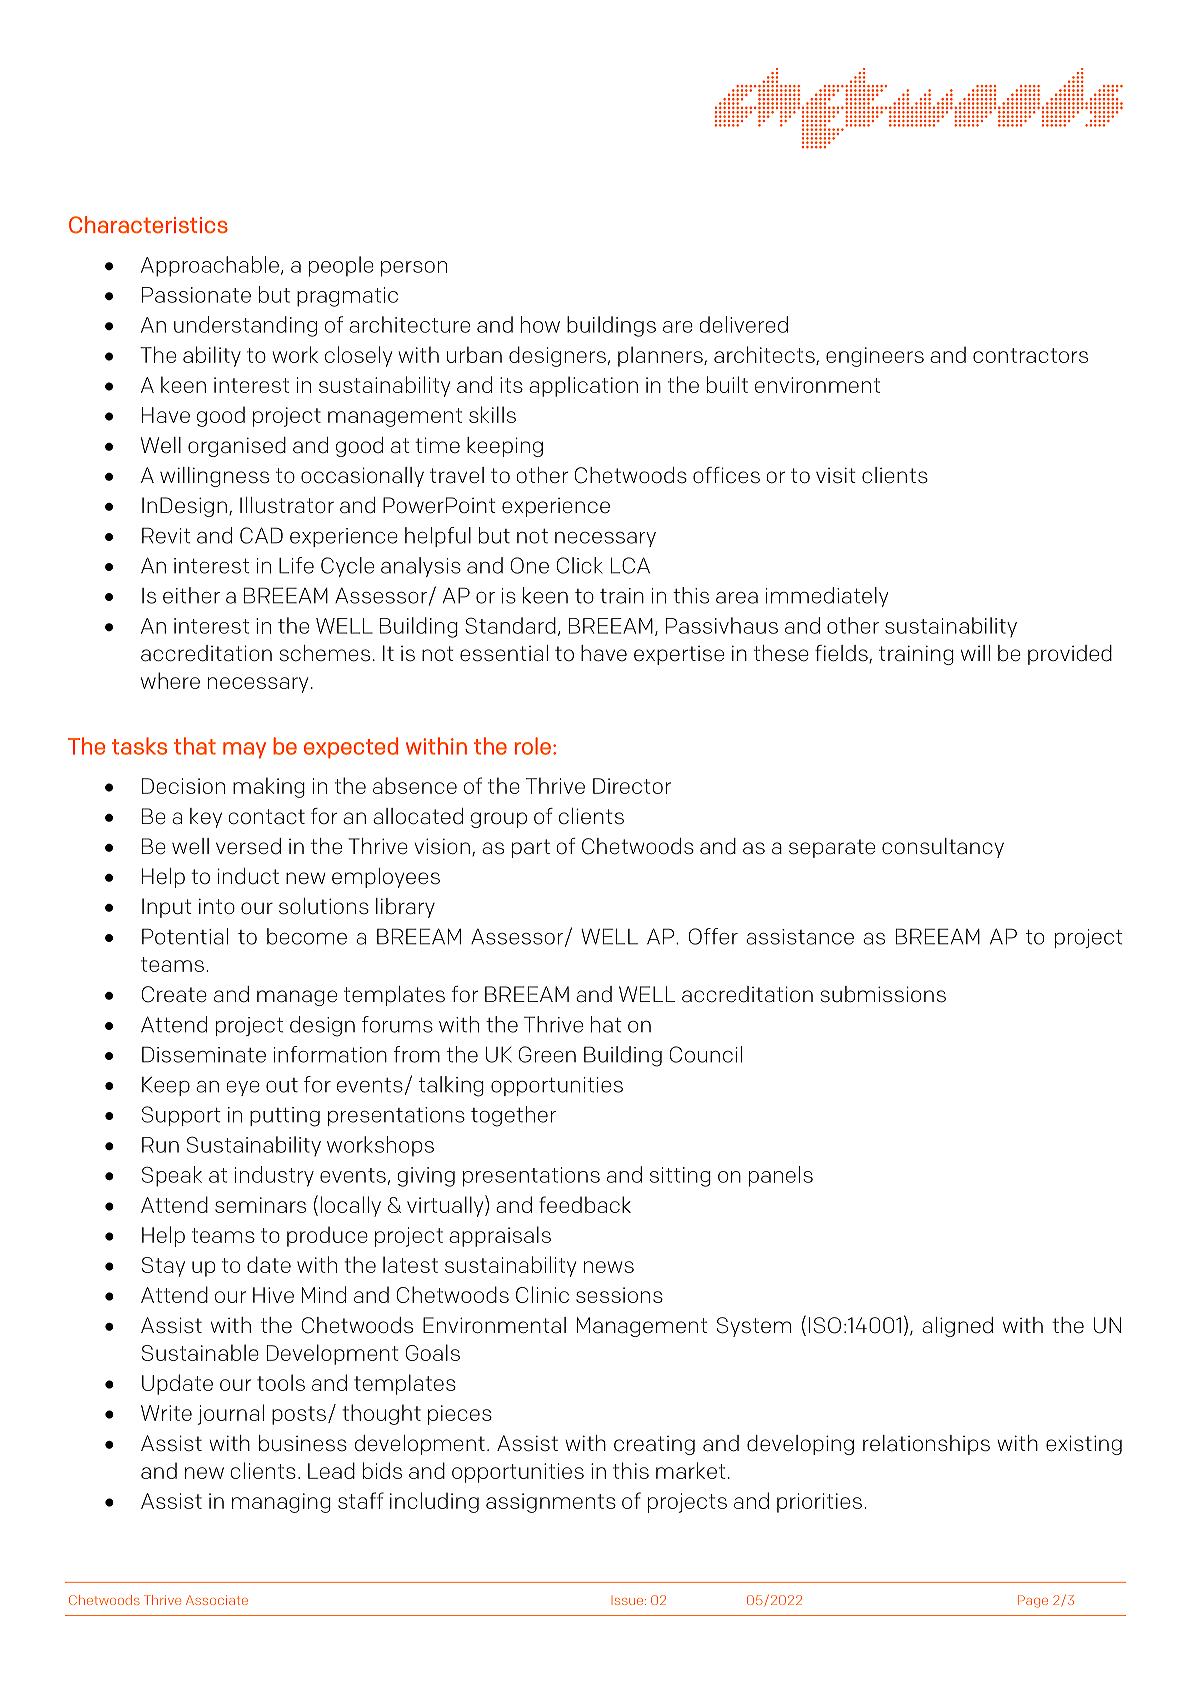 The image size is (1191, 1684). Describe the element at coordinates (210, 266) in the document. I see `Approachable` at that location.
